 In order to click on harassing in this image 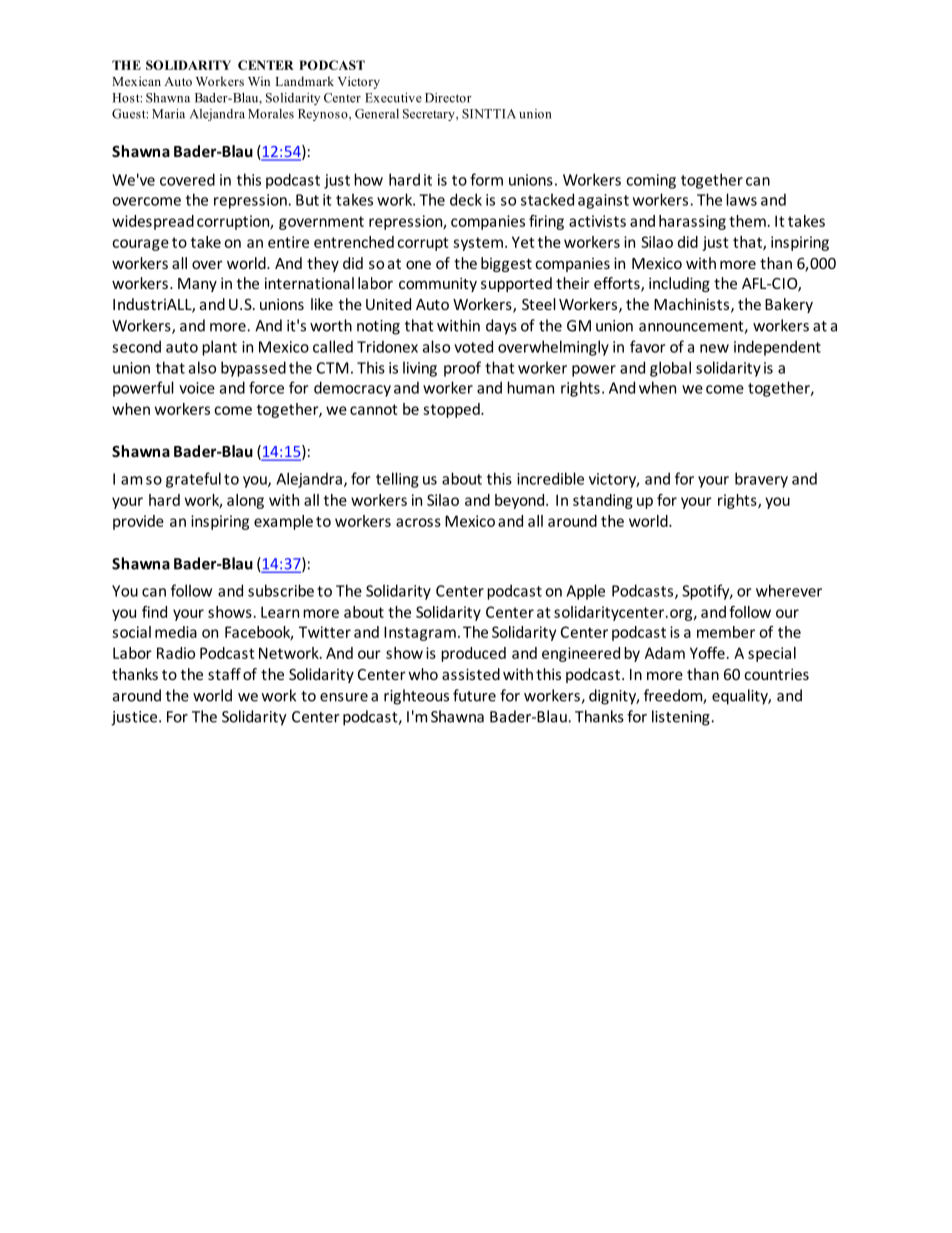, I will do `click(692, 222)`.
